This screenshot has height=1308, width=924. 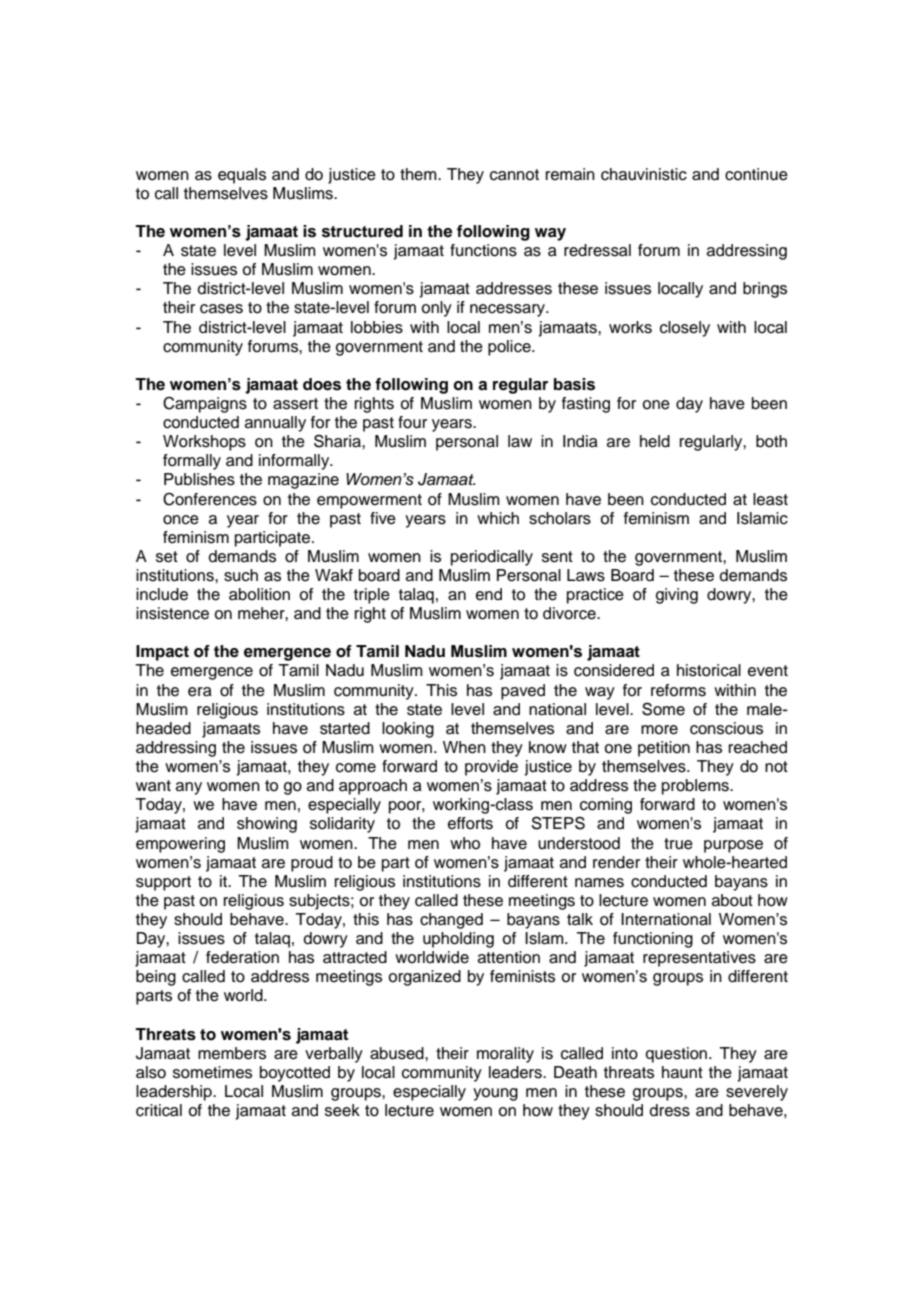 What do you see at coordinates (189, 788) in the screenshot?
I see `any` at bounding box center [189, 788].
